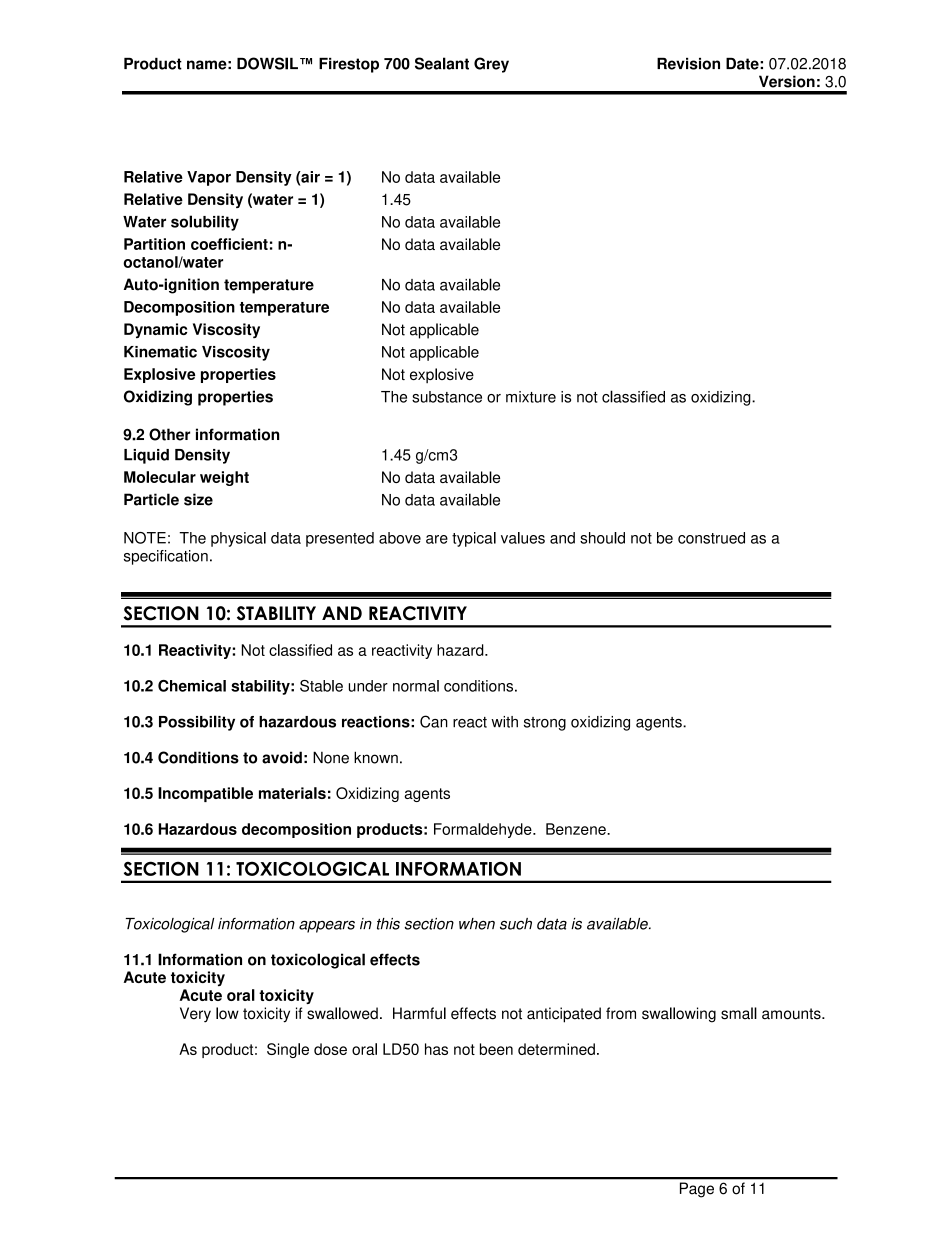 The image size is (952, 1233). I want to click on mixture, so click(531, 397).
